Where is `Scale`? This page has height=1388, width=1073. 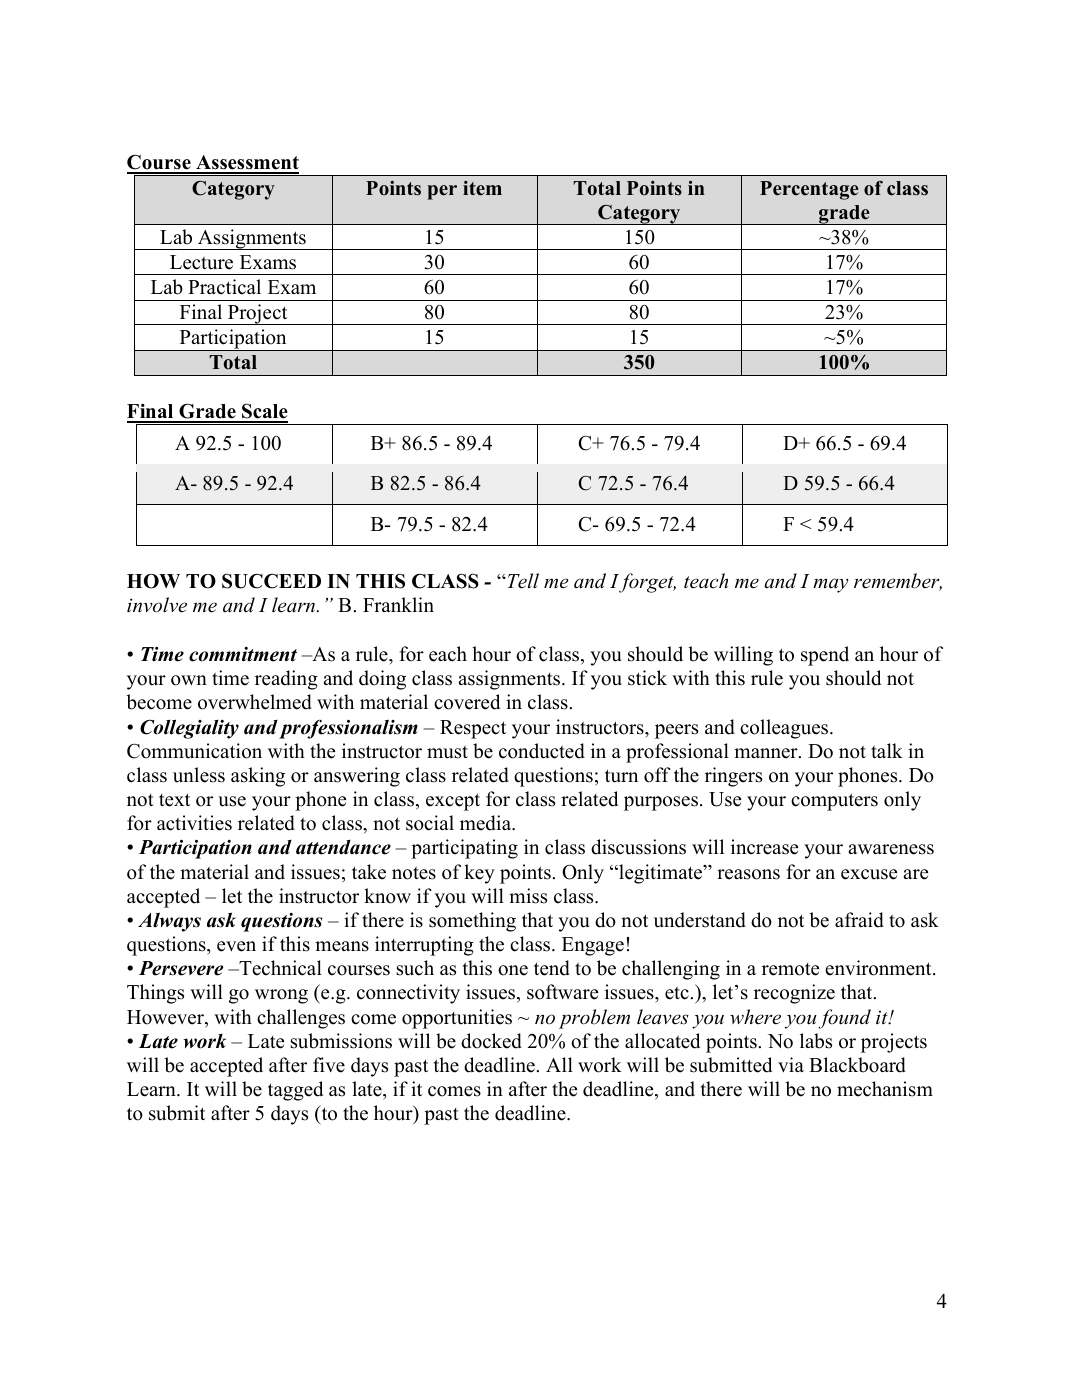
Scale is located at coordinates (264, 412).
